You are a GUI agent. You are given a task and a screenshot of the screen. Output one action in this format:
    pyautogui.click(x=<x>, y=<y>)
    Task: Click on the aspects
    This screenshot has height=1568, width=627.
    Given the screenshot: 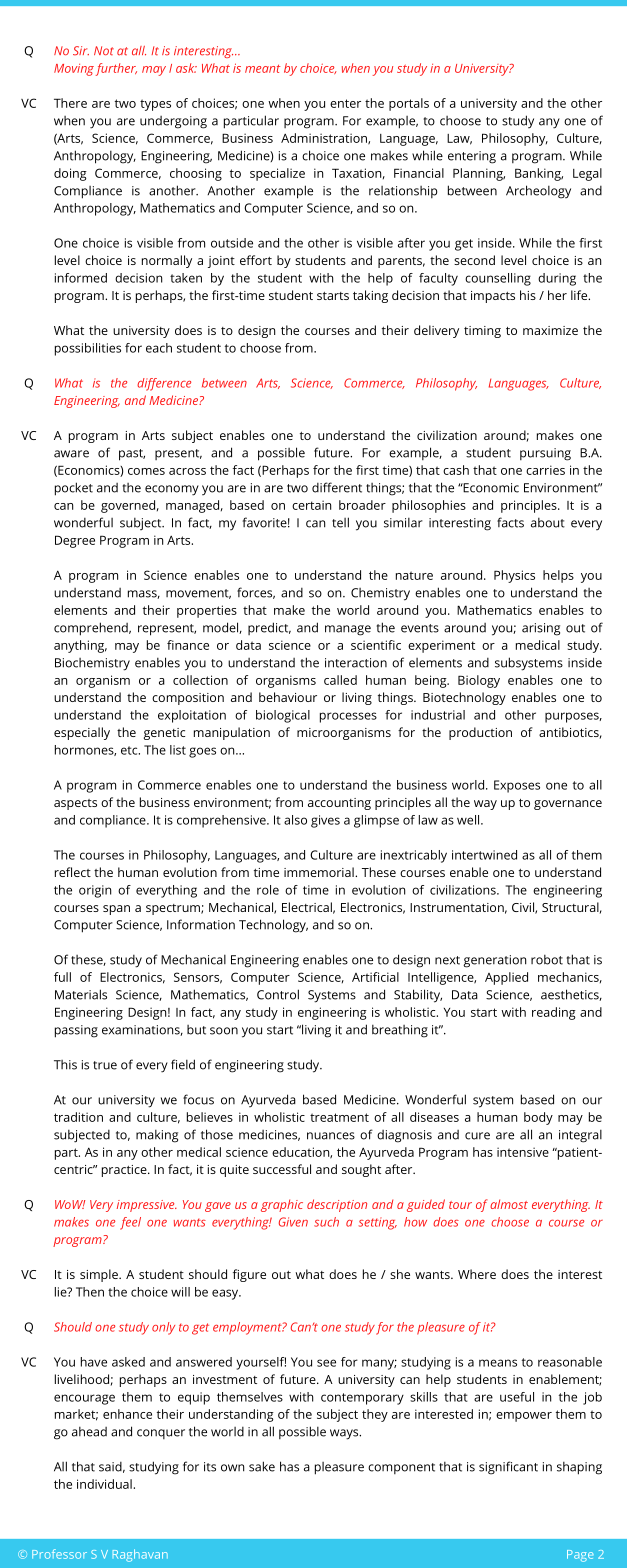 What is the action you would take?
    pyautogui.click(x=75, y=804)
